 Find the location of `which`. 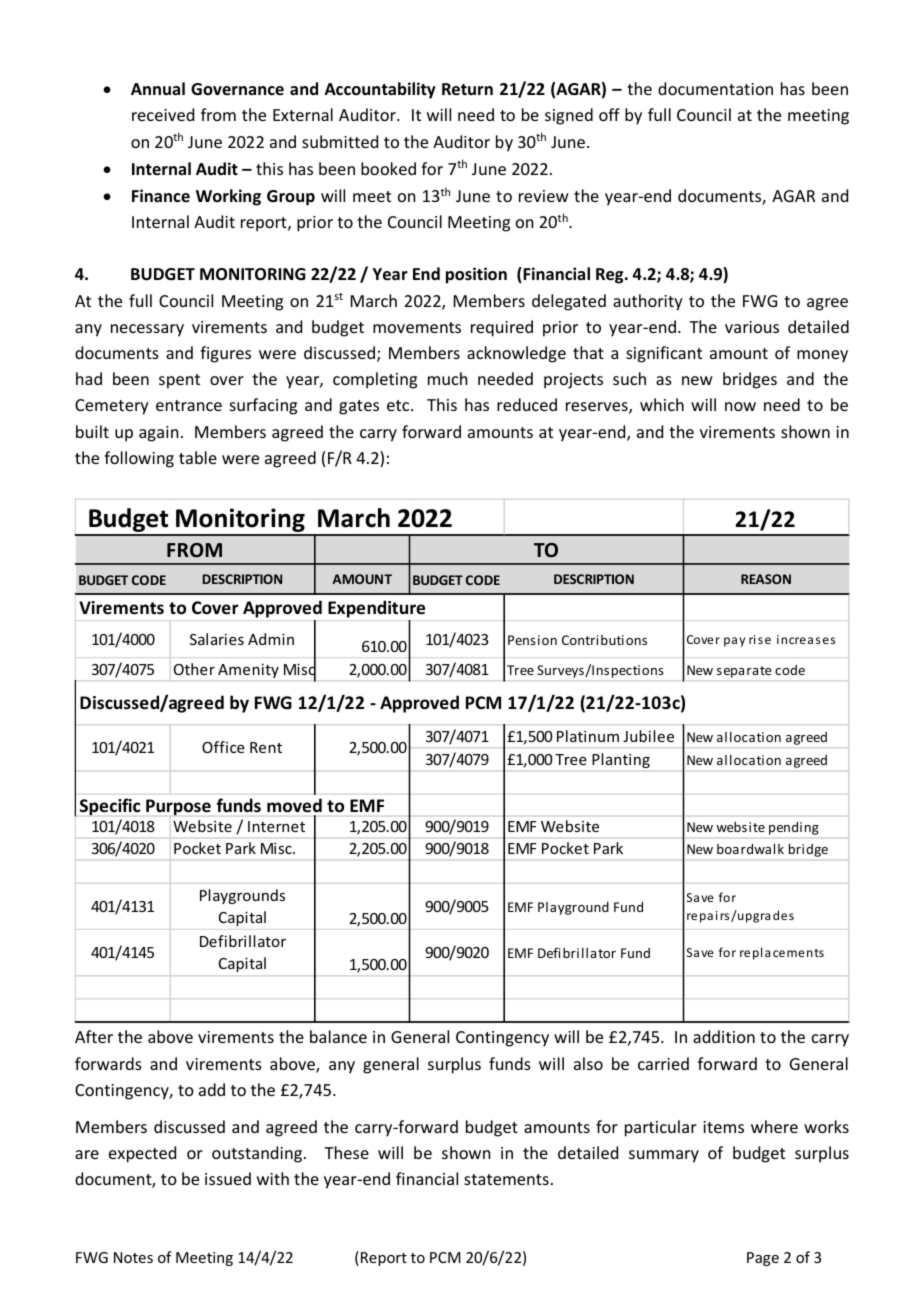

which is located at coordinates (662, 404).
